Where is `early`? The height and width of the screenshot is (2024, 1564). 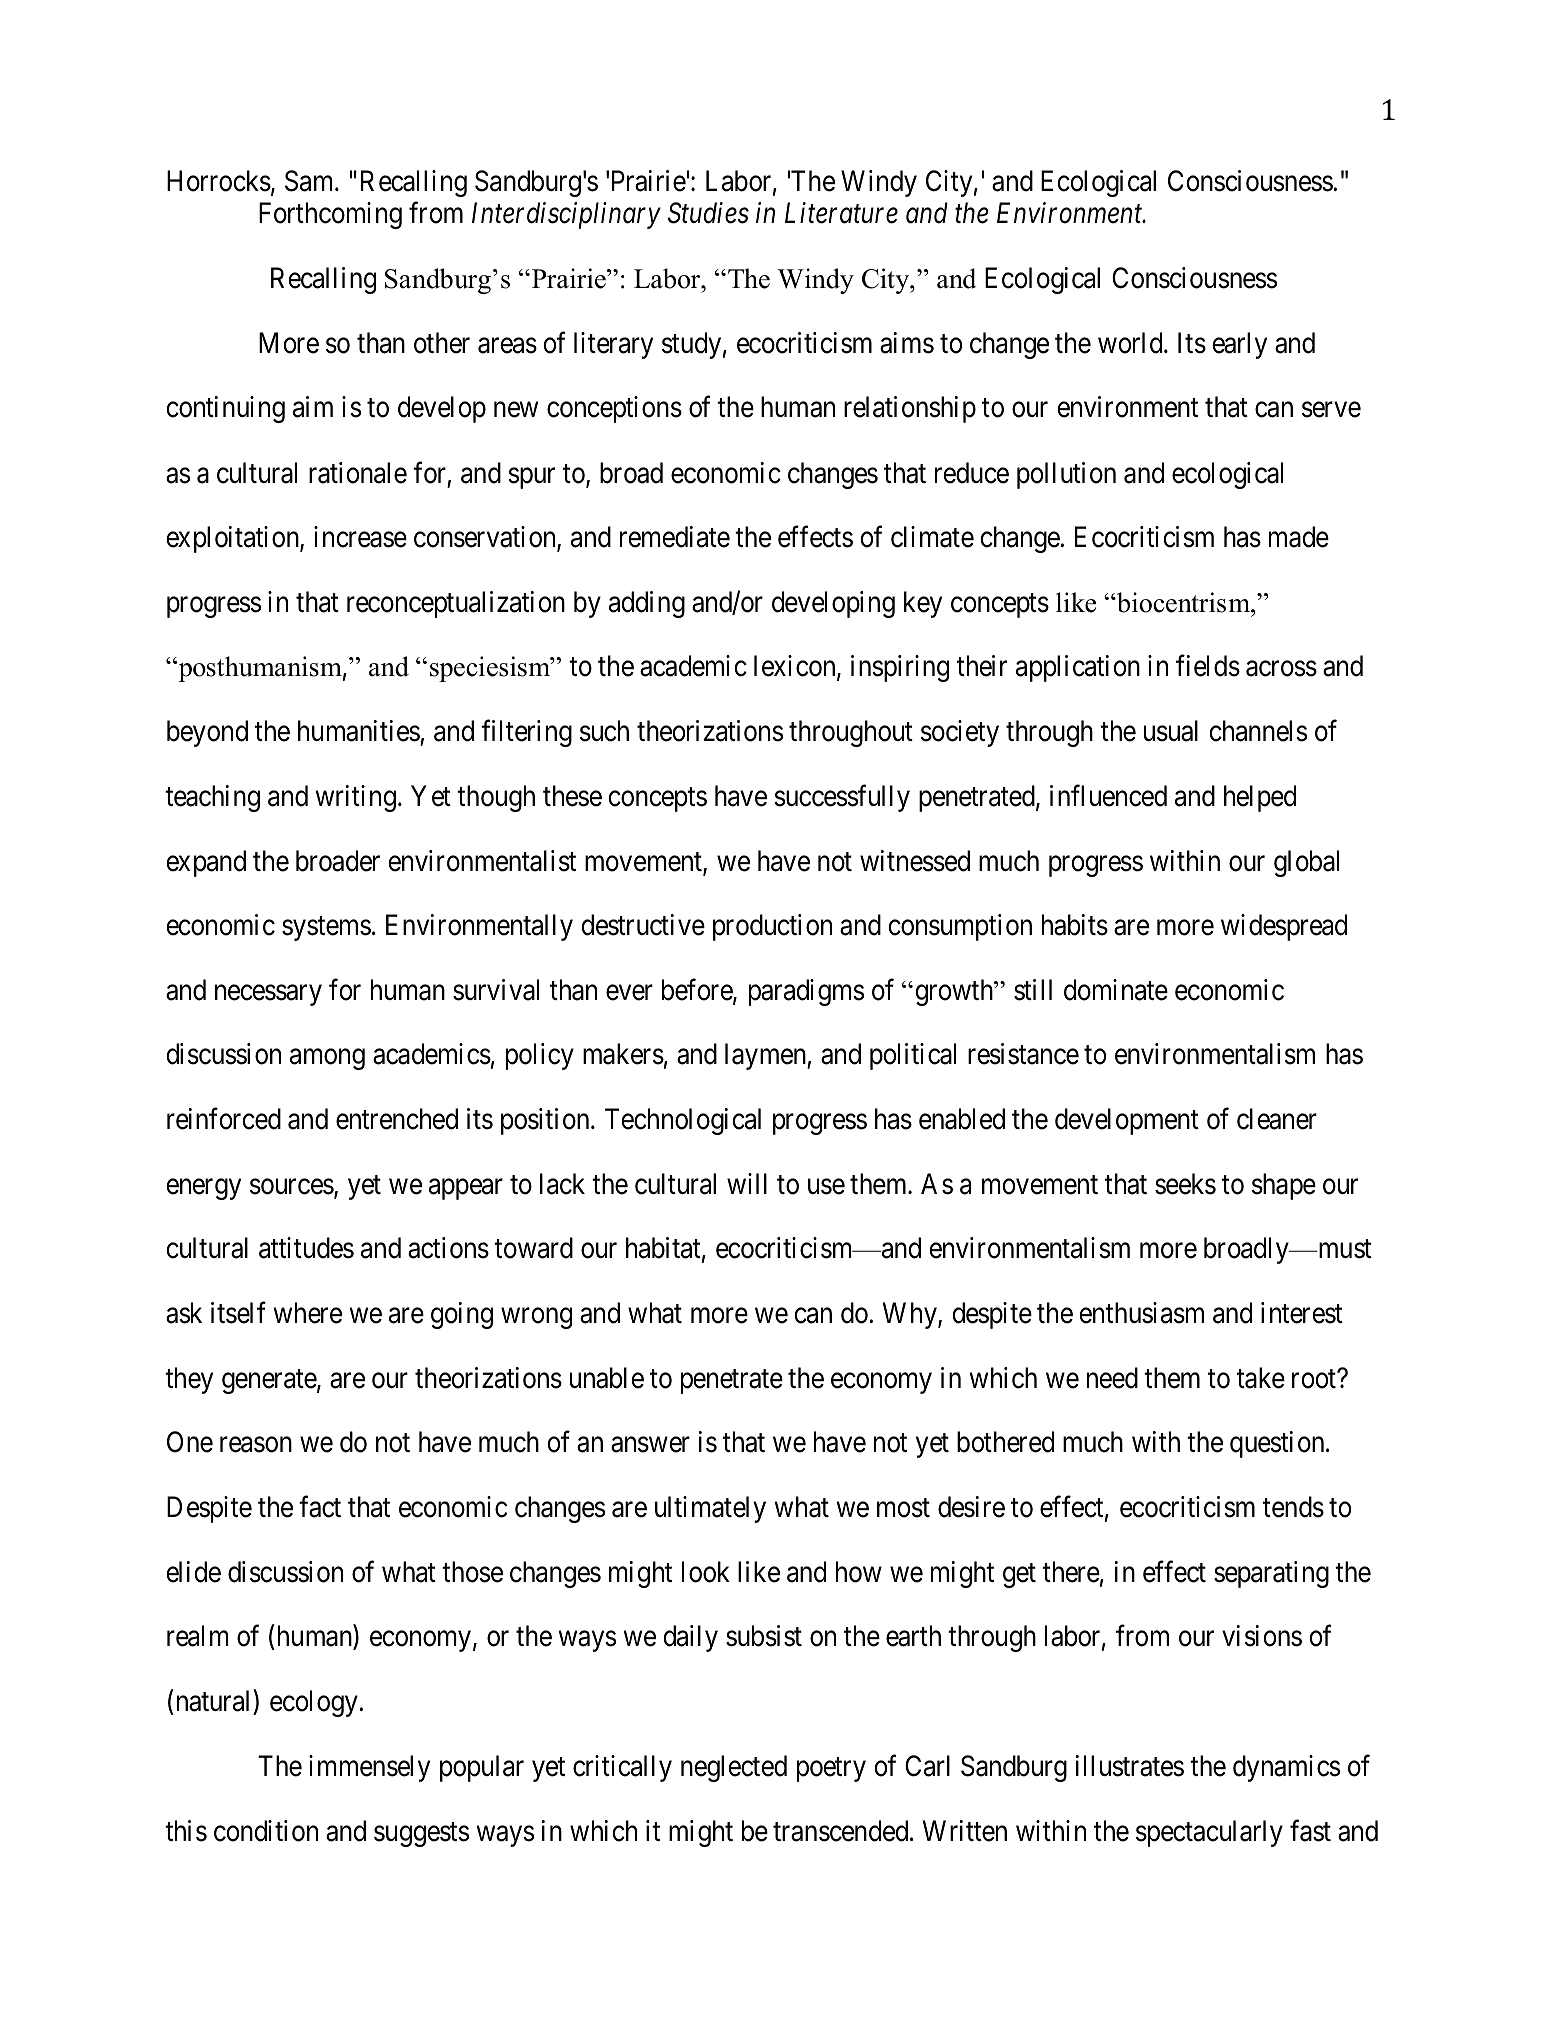
early is located at coordinates (1239, 345).
